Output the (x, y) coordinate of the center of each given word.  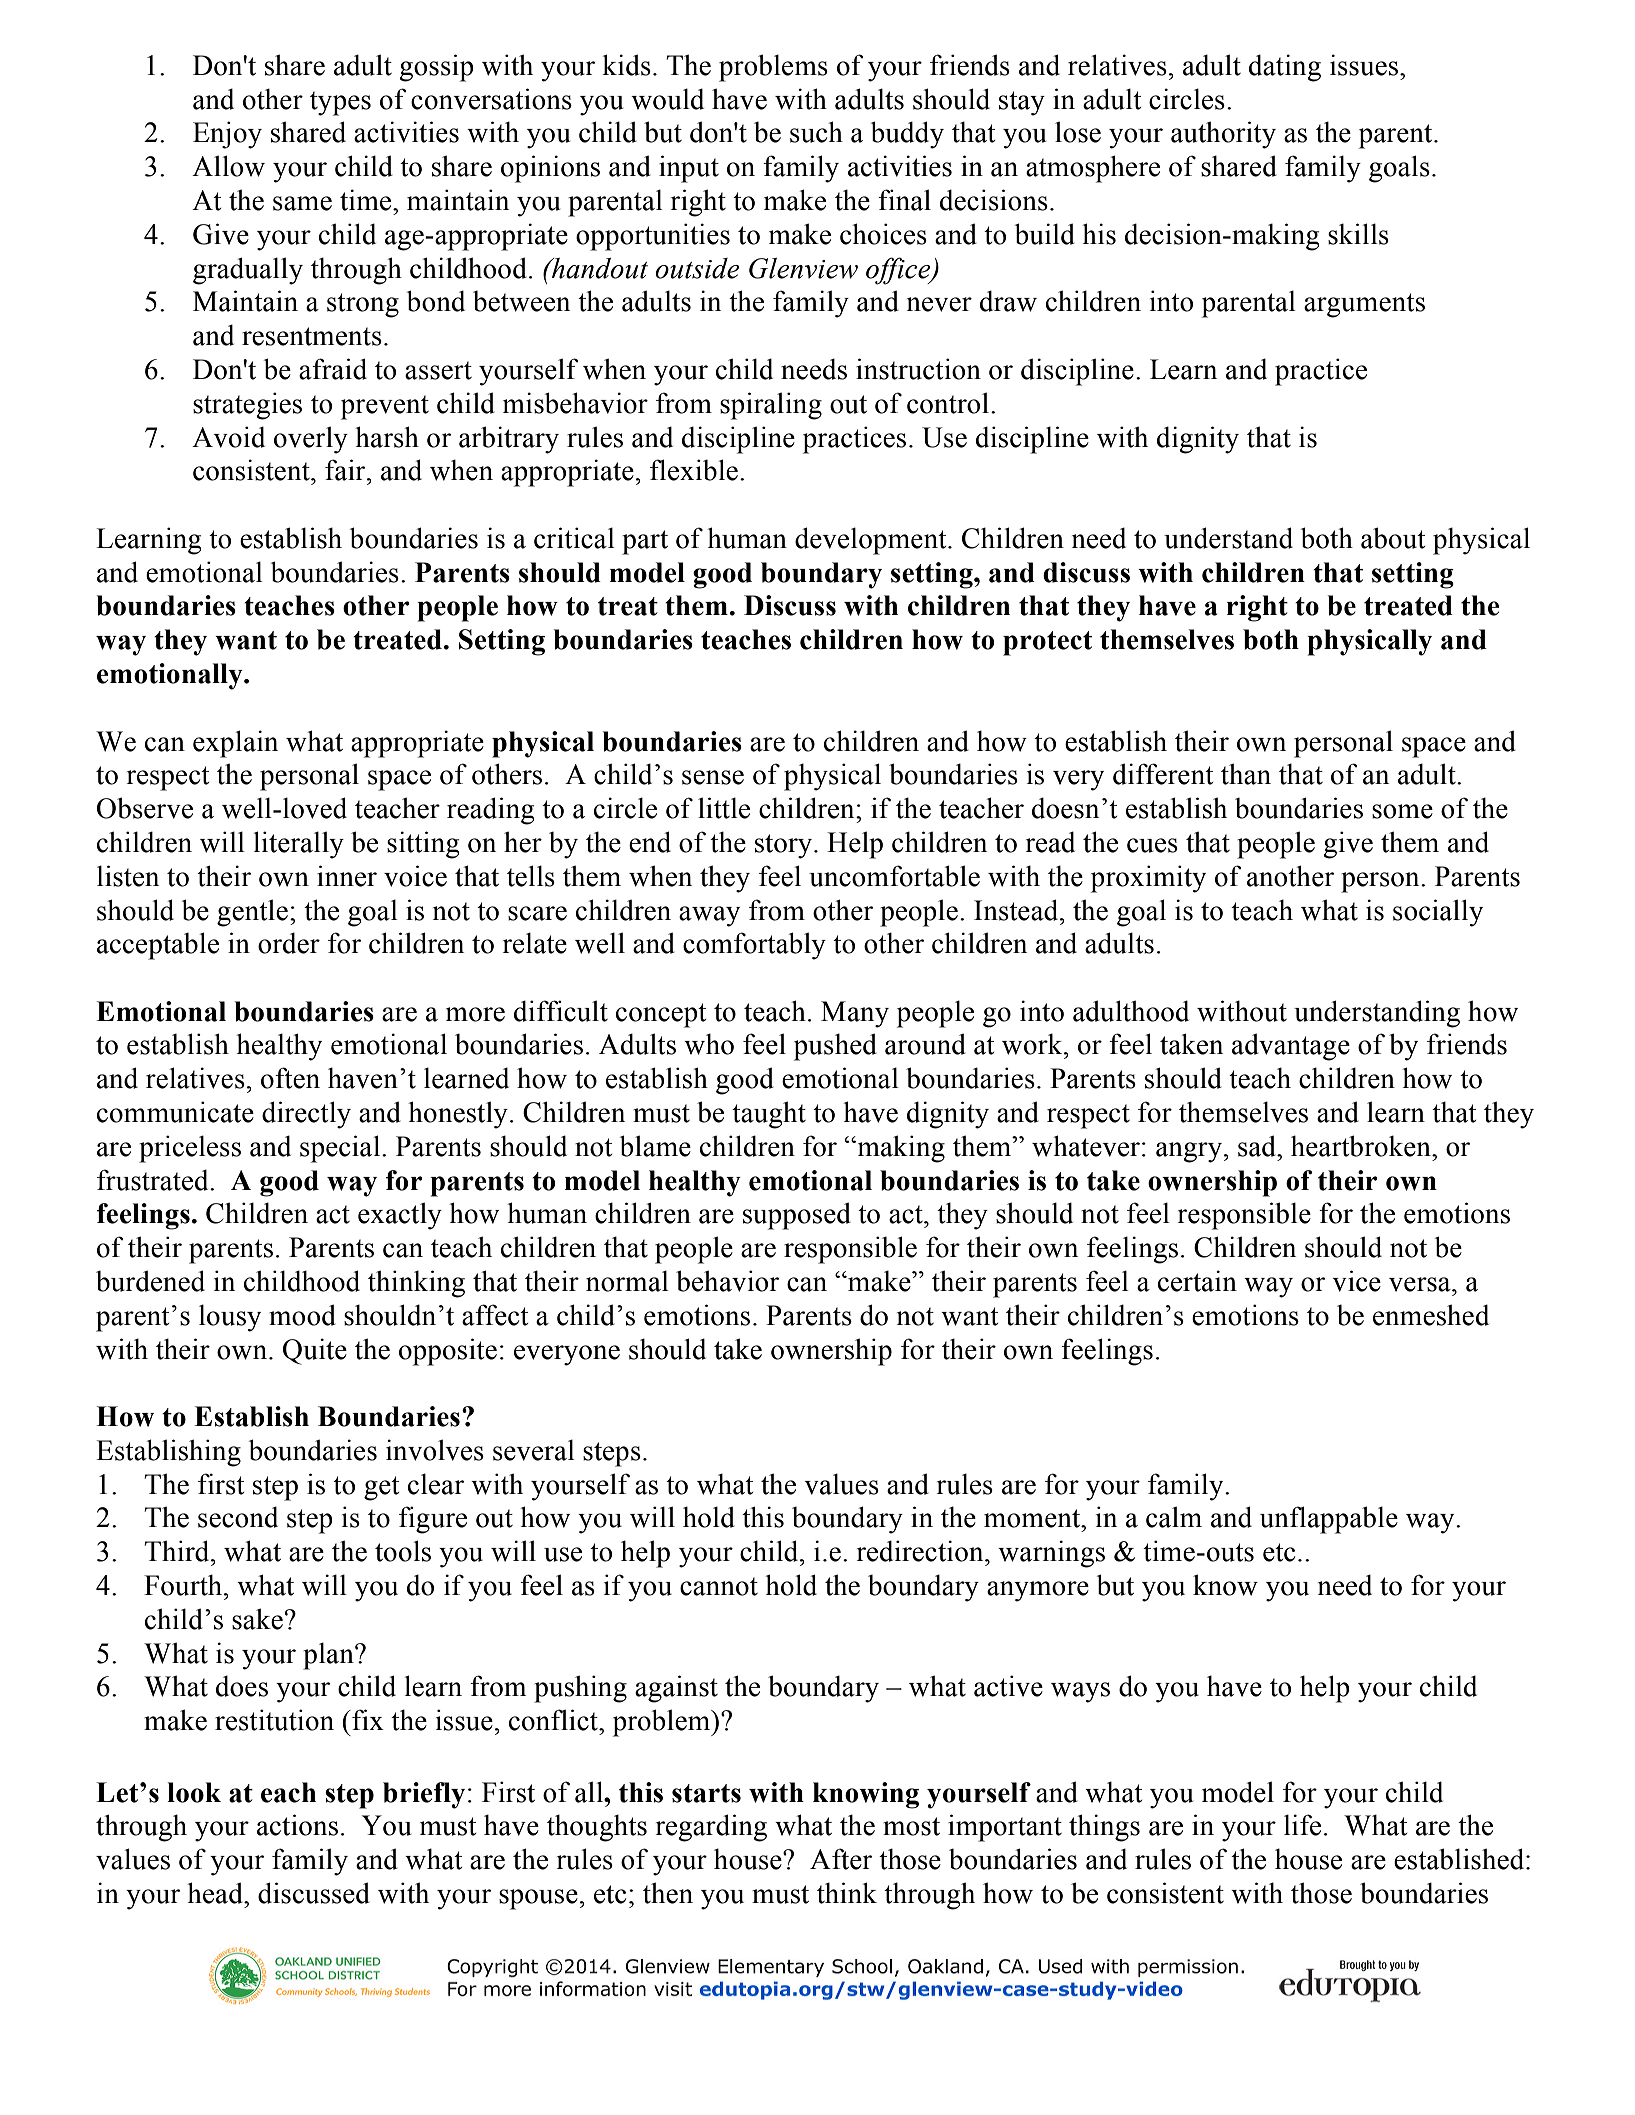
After (841, 1859)
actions (297, 1825)
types (340, 103)
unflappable (1329, 1520)
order (289, 943)
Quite (315, 1351)
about (1393, 538)
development (872, 541)
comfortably (754, 946)
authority (1223, 135)
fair (346, 470)
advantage (1291, 1047)
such (816, 132)
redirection (921, 1551)
